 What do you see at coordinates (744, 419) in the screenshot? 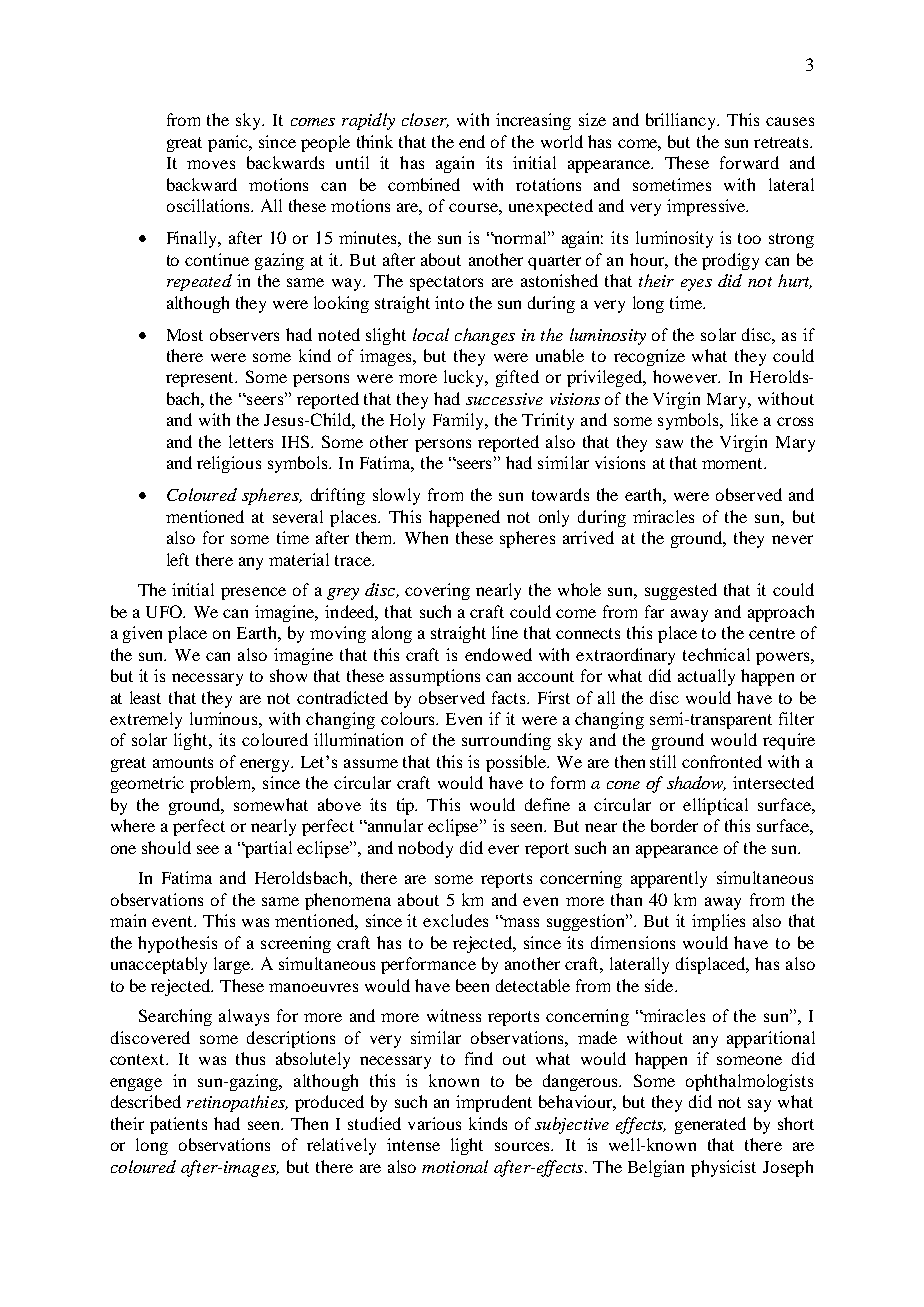
I see `like` at bounding box center [744, 419].
